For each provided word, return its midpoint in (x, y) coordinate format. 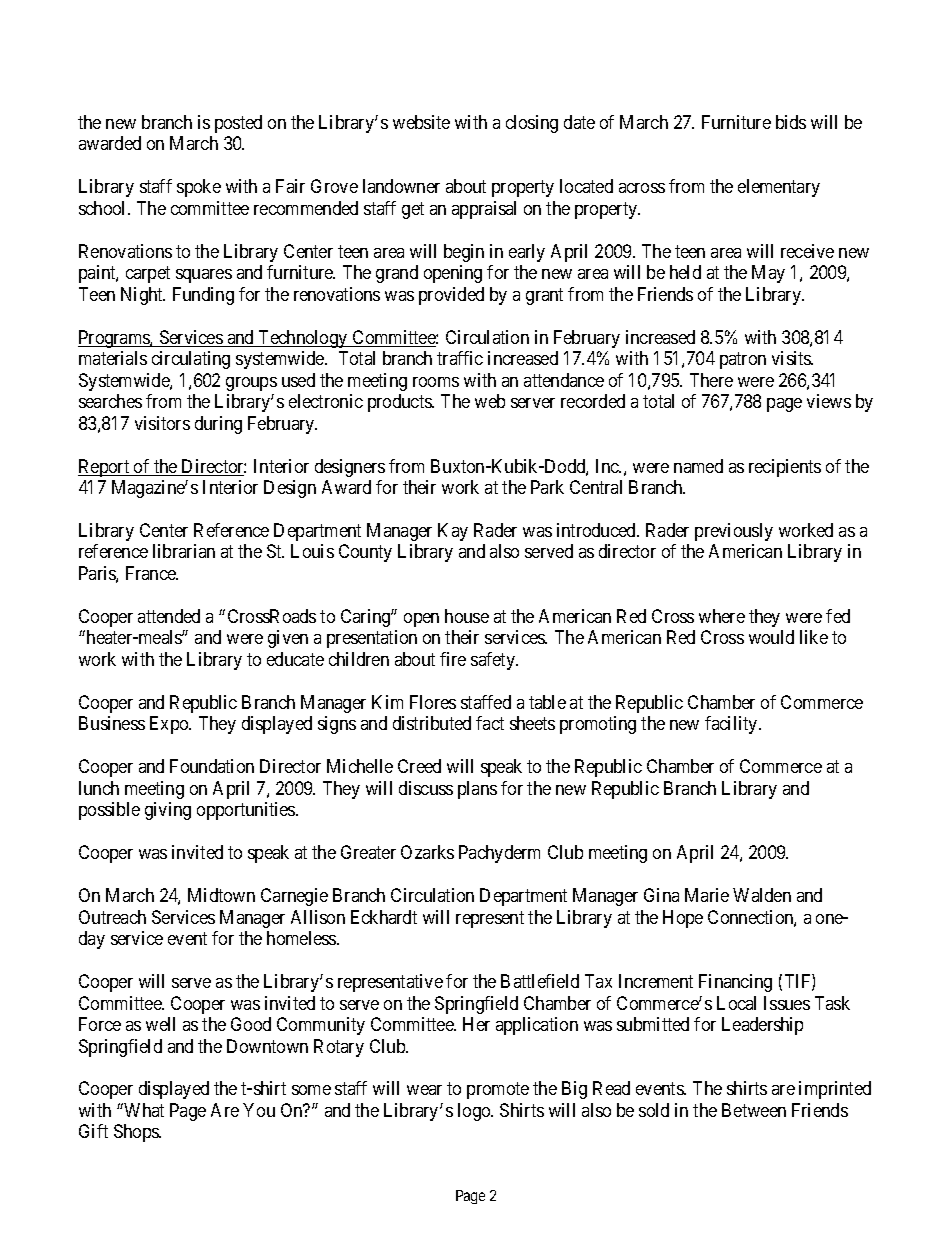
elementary (779, 188)
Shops (137, 1133)
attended (169, 616)
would (771, 637)
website (421, 122)
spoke (199, 188)
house (467, 616)
